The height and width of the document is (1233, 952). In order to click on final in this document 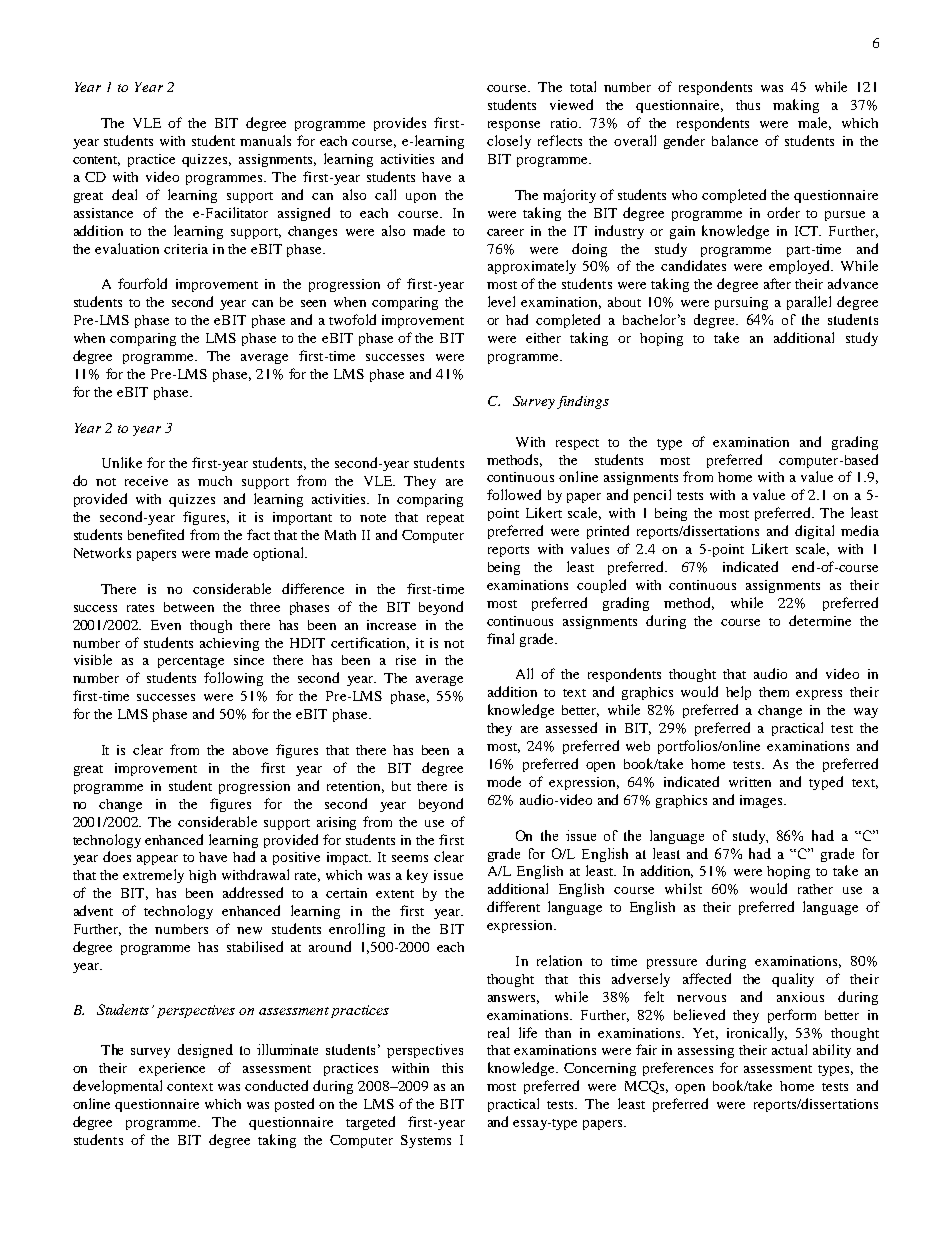, I will do `click(500, 638)`.
